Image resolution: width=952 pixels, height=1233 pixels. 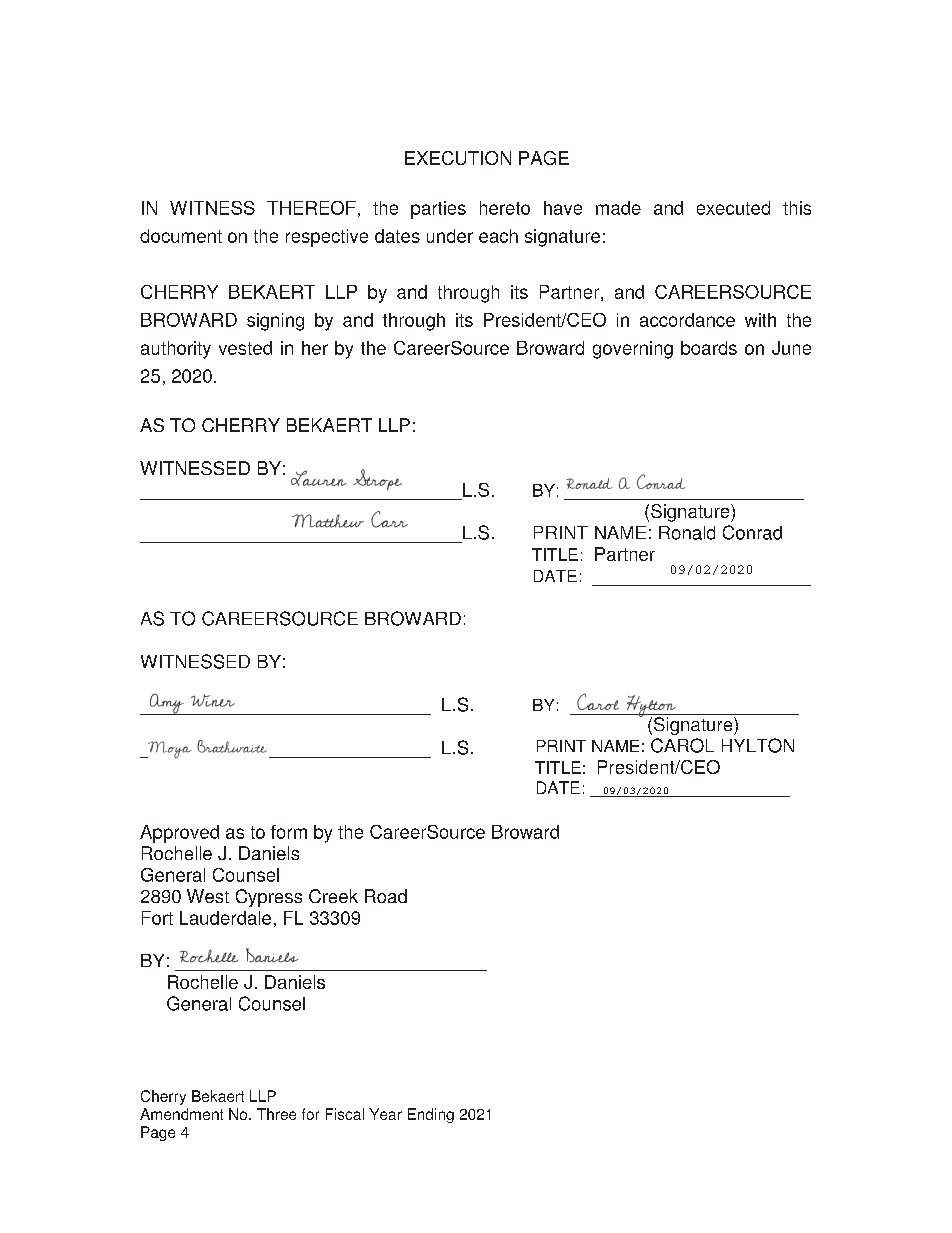 What do you see at coordinates (758, 745) in the screenshot?
I see `HYLTON` at bounding box center [758, 745].
